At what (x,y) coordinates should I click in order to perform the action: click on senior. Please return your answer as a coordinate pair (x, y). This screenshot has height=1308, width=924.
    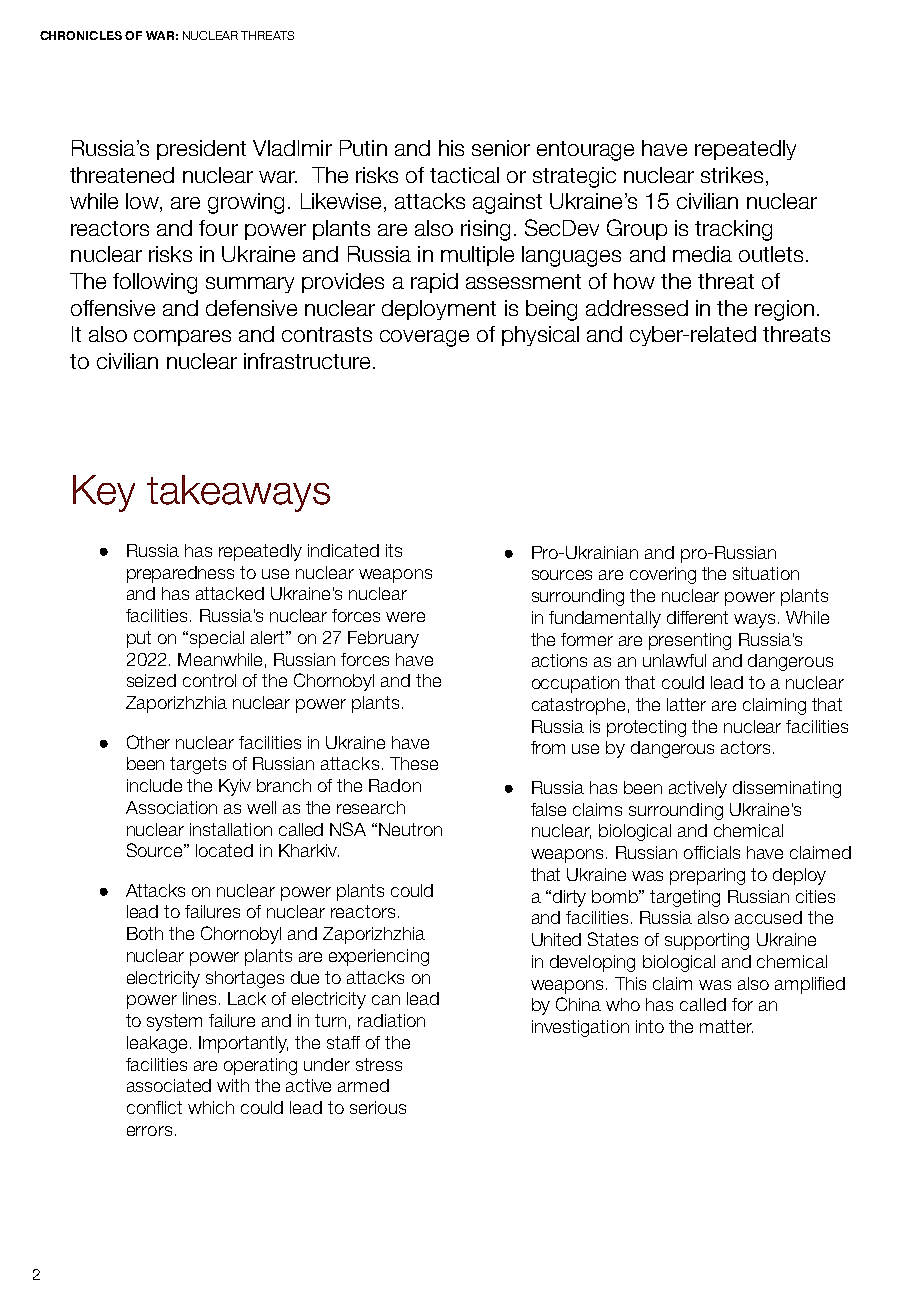
    Looking at the image, I should click on (501, 148).
